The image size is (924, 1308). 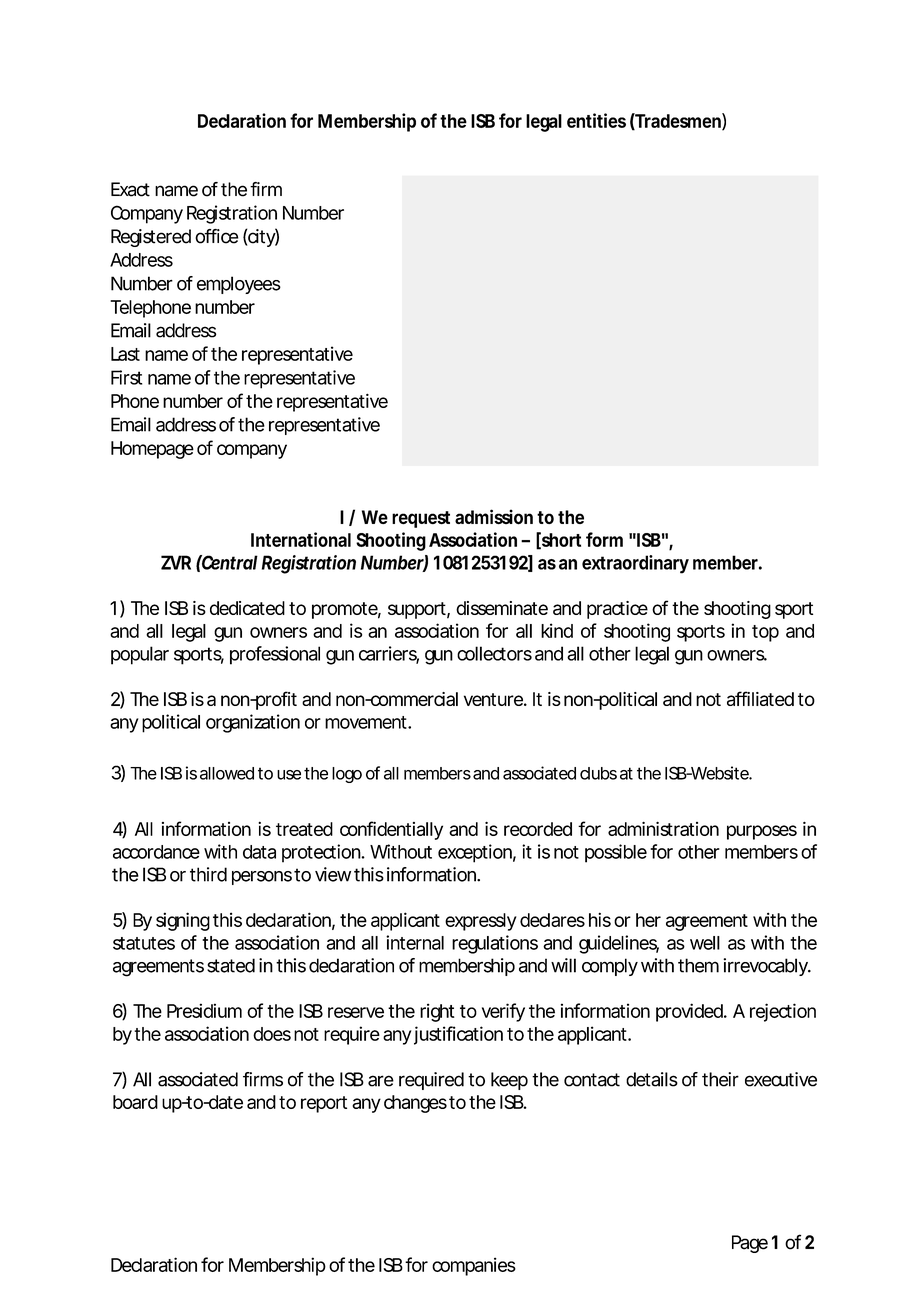 I want to click on Exact, so click(x=130, y=189).
